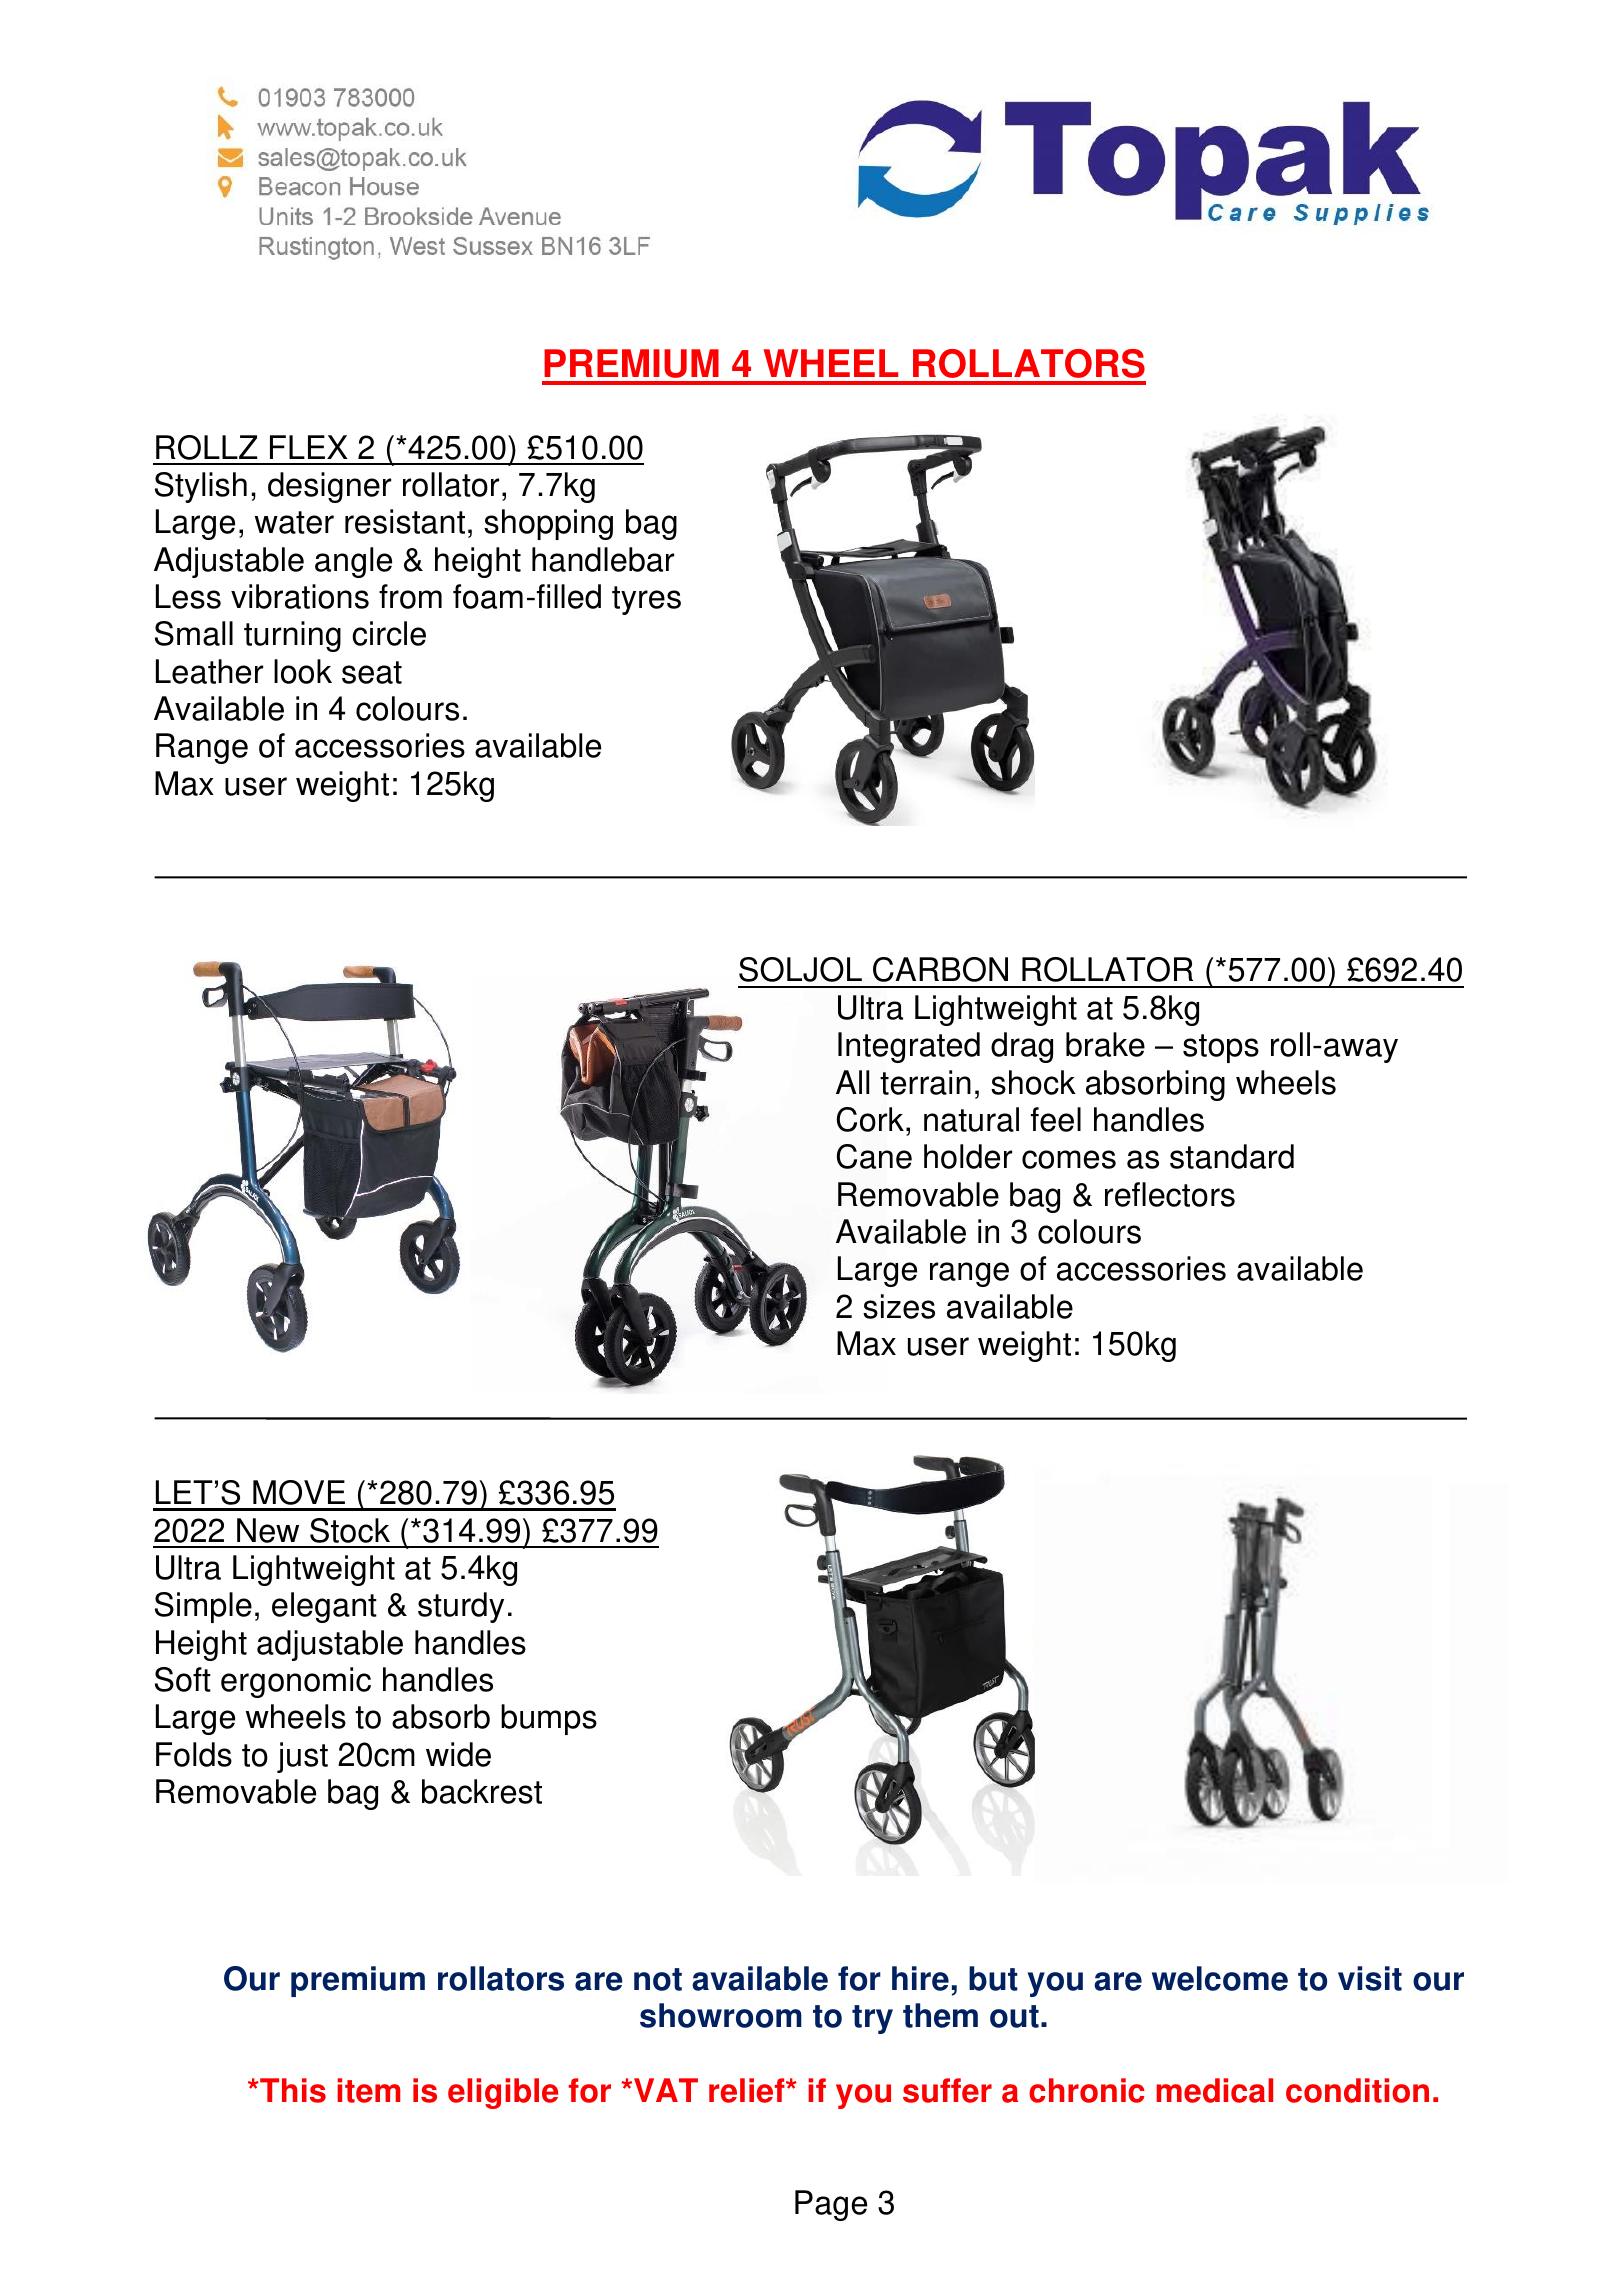  Describe the element at coordinates (292, 2090) in the page. I see `This` at that location.
